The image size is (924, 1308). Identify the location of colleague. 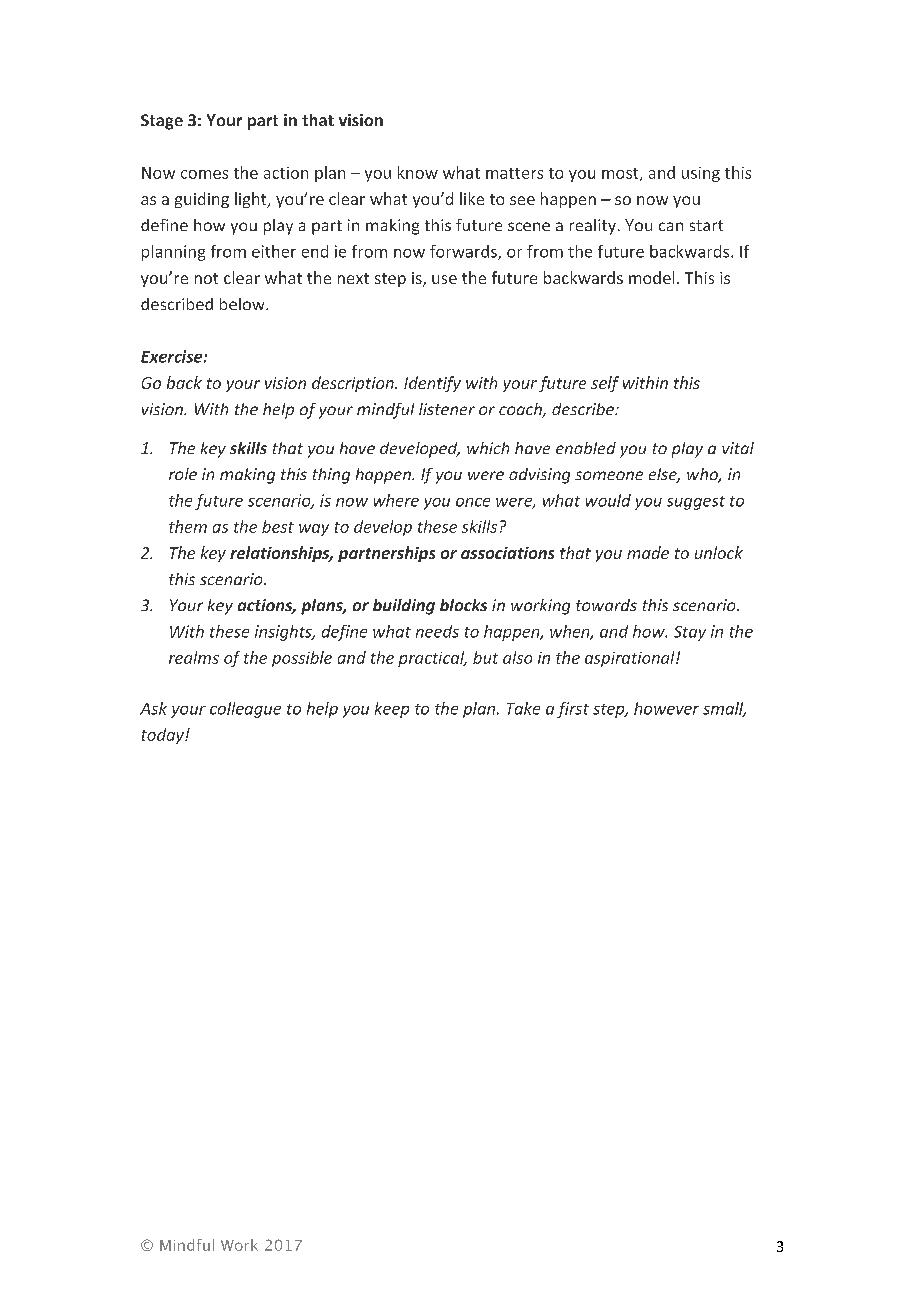
(245, 710).
